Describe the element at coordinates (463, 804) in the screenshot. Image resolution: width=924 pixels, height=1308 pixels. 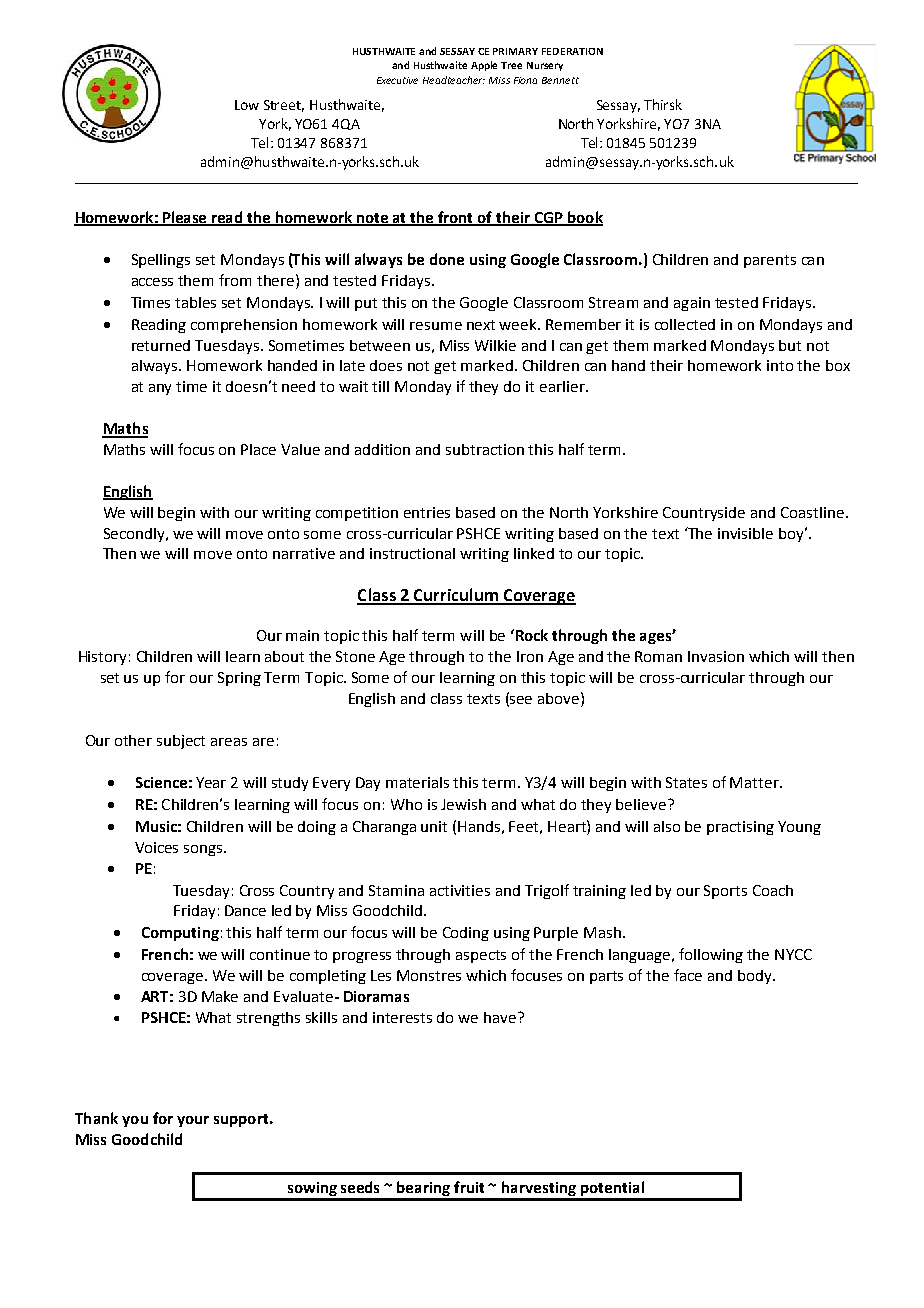
I see `Jewish` at that location.
